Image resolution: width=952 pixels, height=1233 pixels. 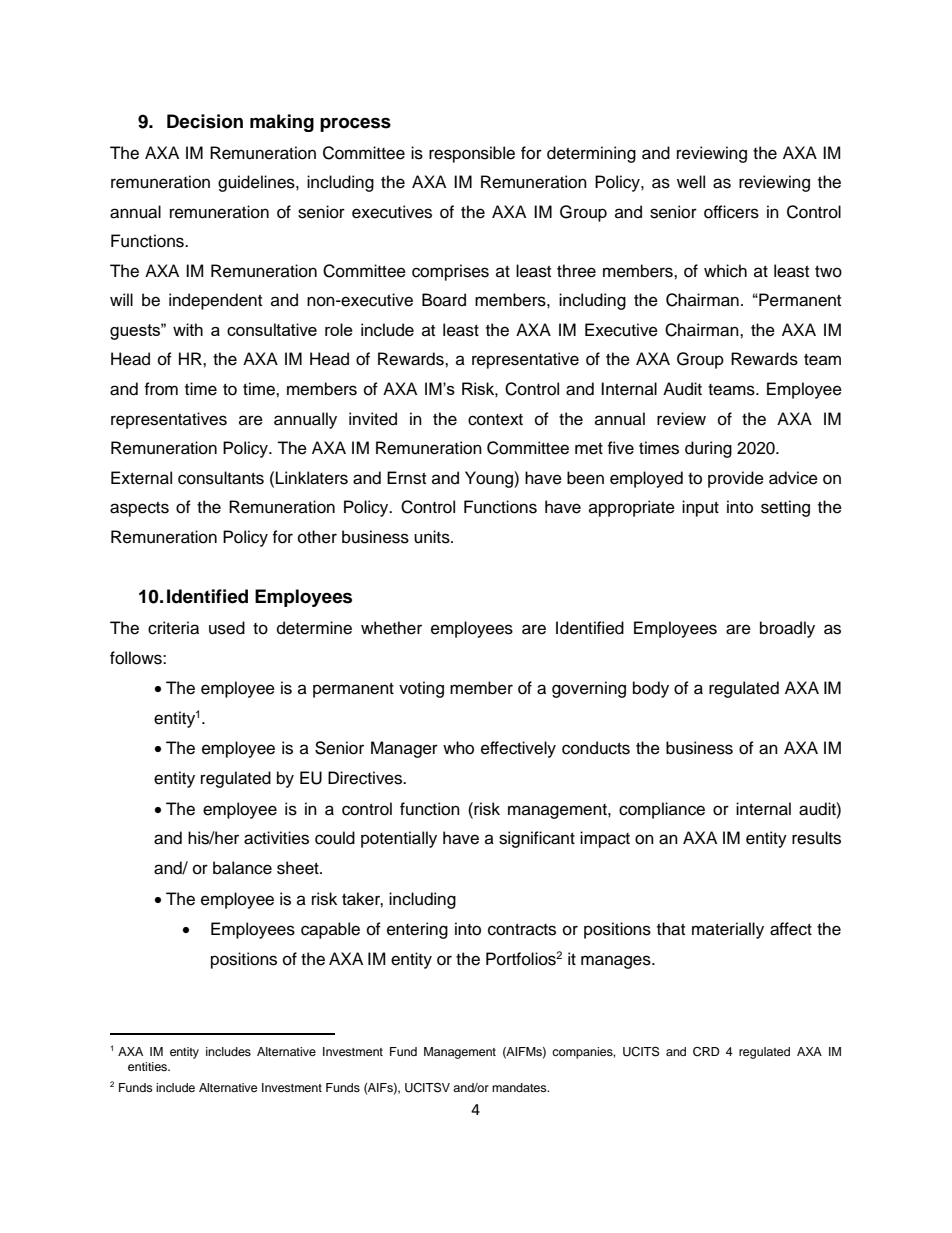 I want to click on well, so click(x=691, y=182).
